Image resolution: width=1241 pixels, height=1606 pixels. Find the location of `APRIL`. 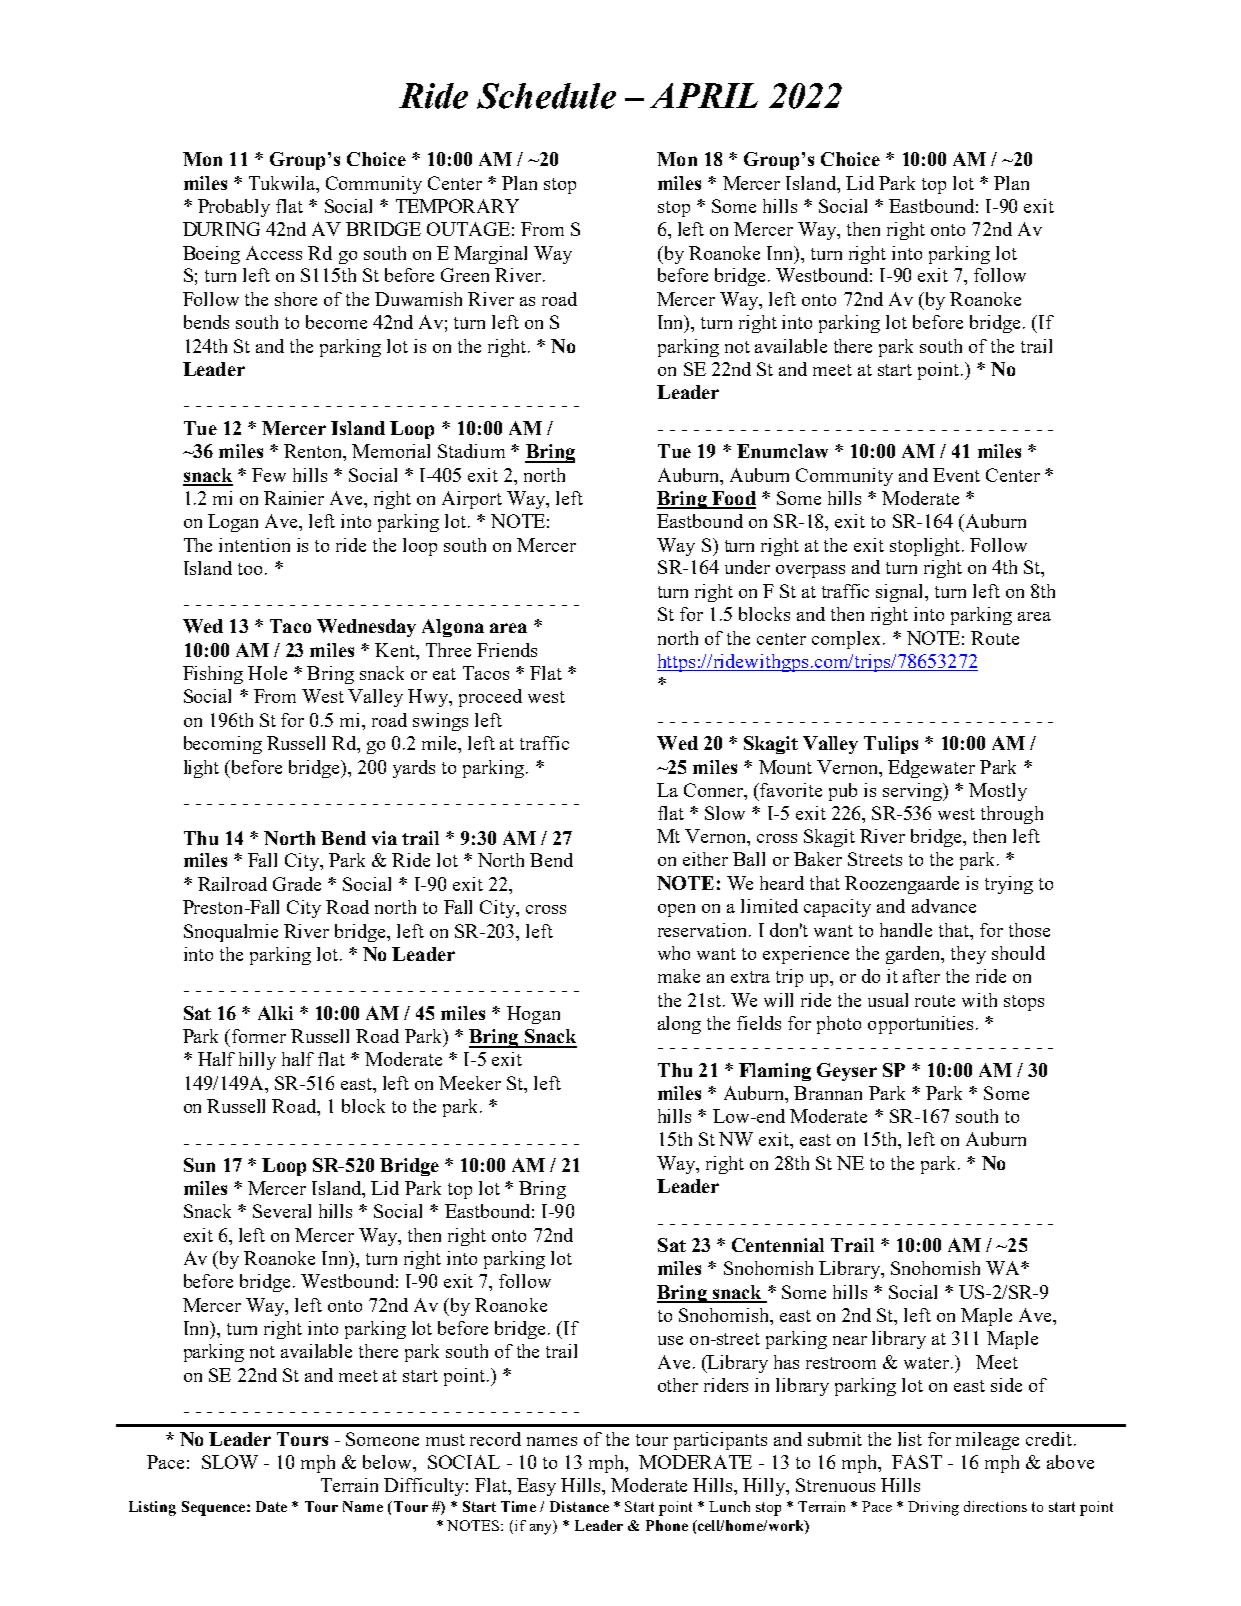

APRIL is located at coordinates (704, 95).
